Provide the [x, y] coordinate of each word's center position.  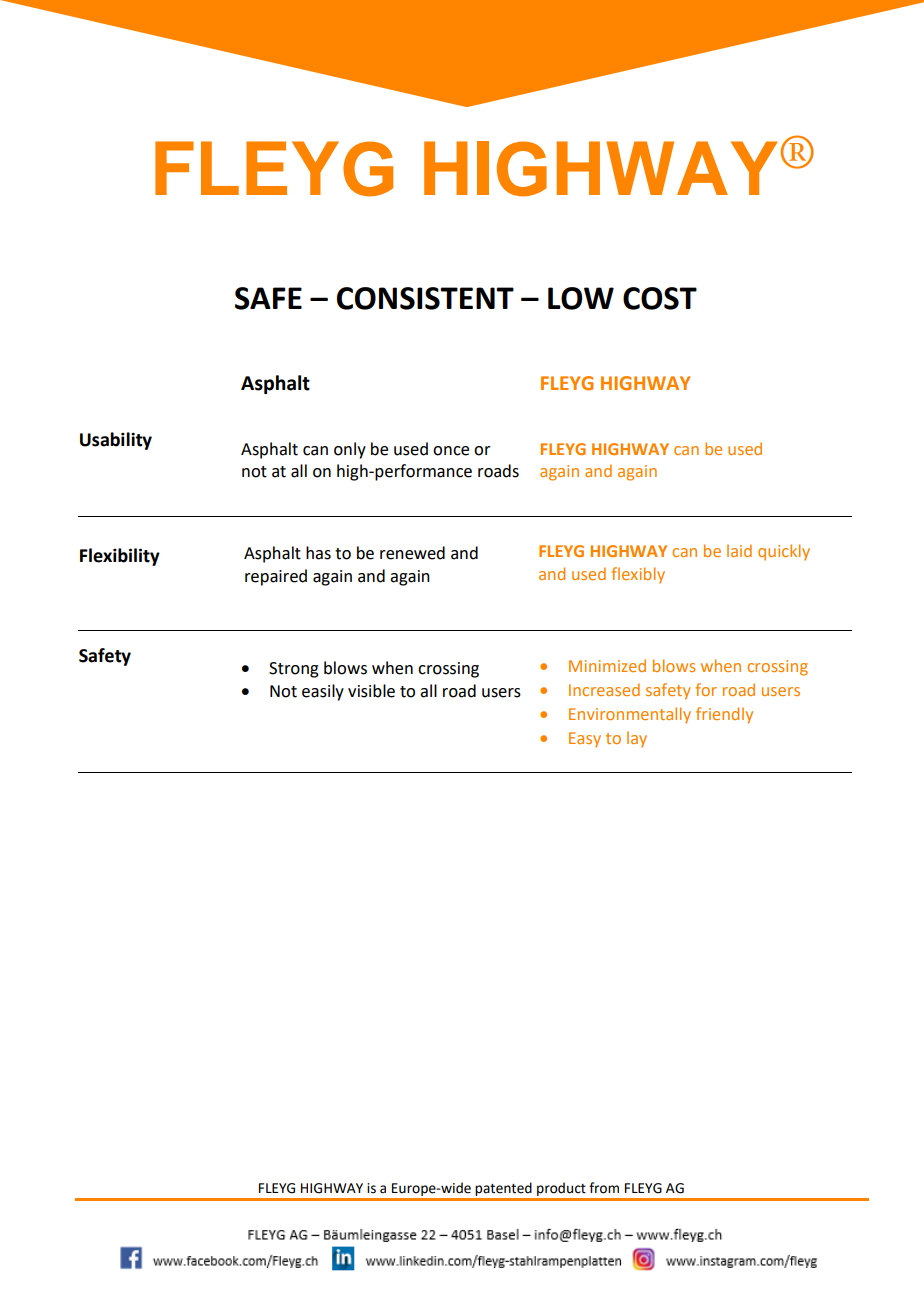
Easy [585, 740]
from [604, 1188]
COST [660, 298]
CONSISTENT [425, 298]
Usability [116, 441]
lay [637, 739]
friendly [724, 715]
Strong [294, 670]
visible [371, 691]
